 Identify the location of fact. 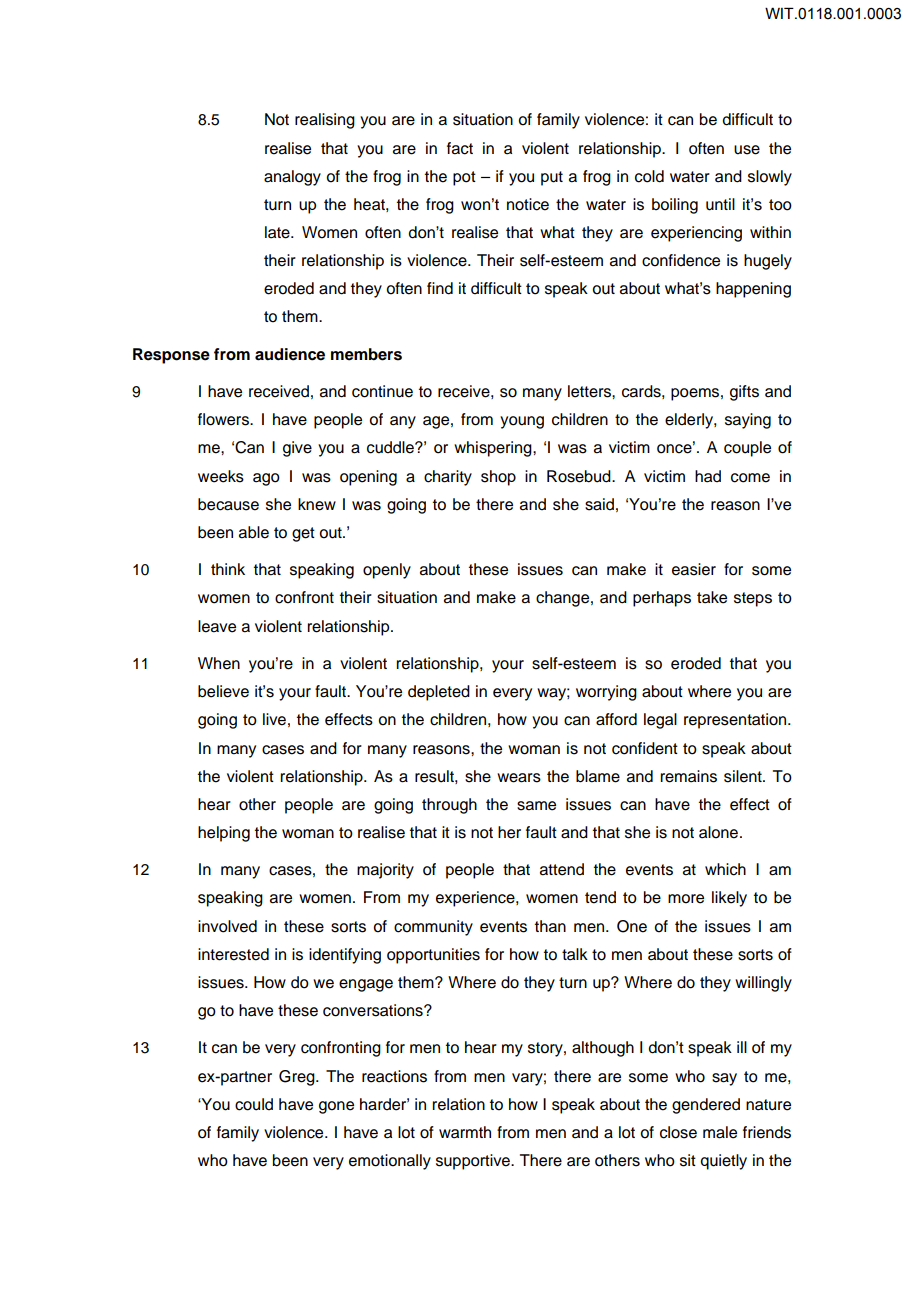
(460, 148).
